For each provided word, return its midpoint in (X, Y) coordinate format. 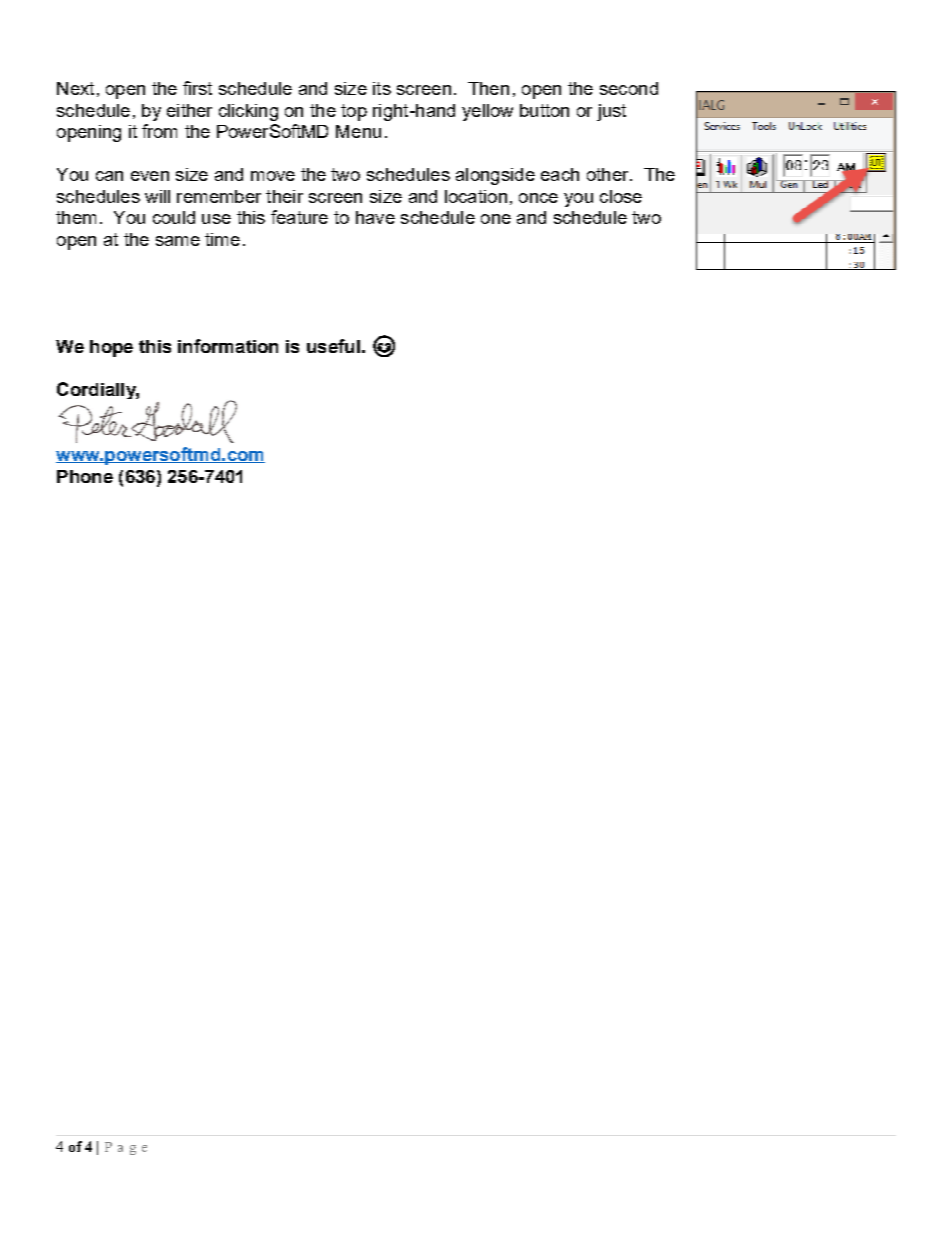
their (284, 196)
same (178, 241)
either (189, 110)
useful (333, 346)
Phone (85, 476)
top (354, 112)
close (621, 196)
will (157, 196)
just (611, 112)
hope (111, 348)
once (538, 198)
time (222, 239)
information (228, 346)
